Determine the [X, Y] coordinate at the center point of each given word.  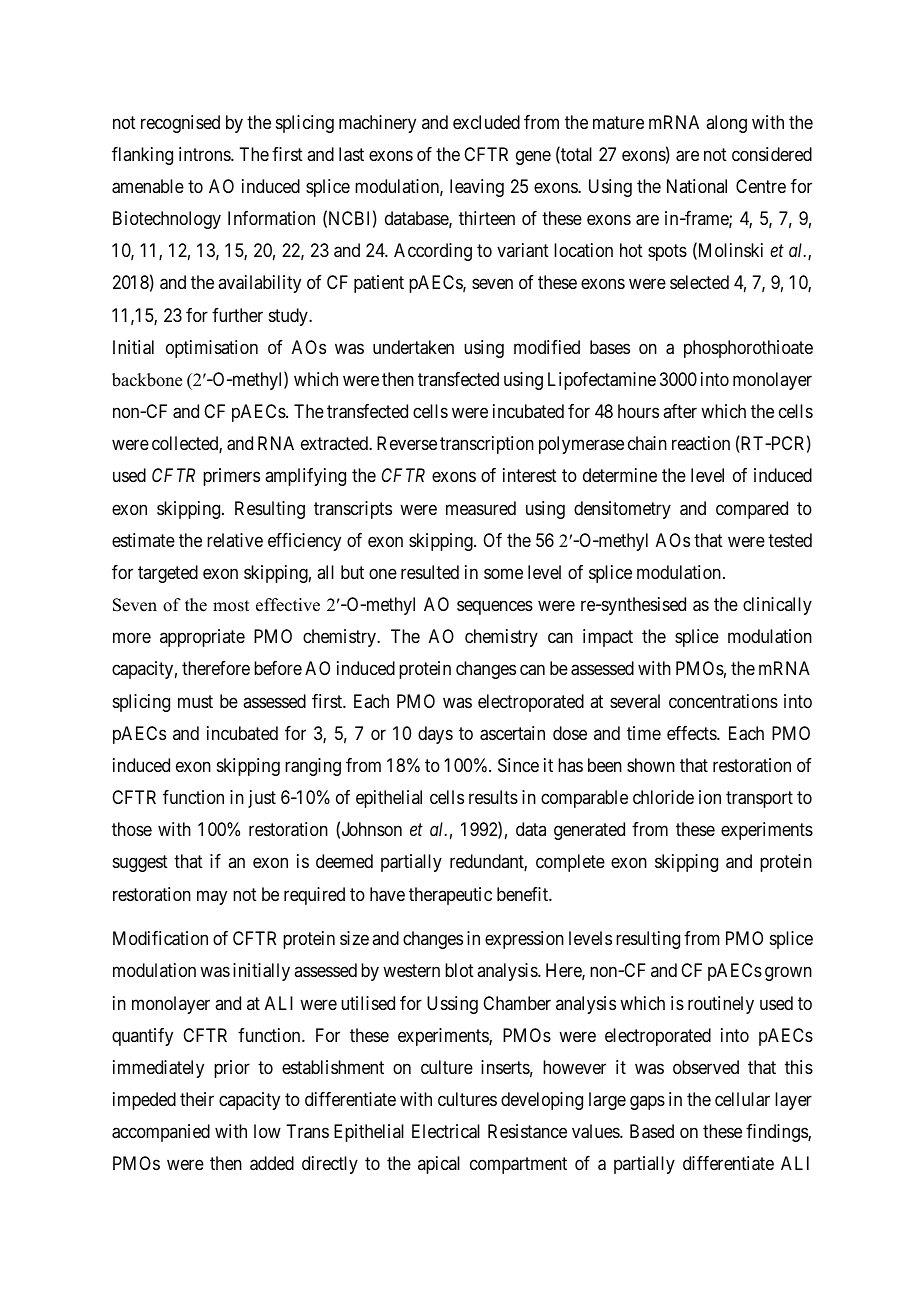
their [197, 1099]
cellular [742, 1099]
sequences [495, 608]
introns [205, 154]
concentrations [723, 701]
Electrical [446, 1131]
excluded [486, 122]
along [726, 124]
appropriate [202, 638]
